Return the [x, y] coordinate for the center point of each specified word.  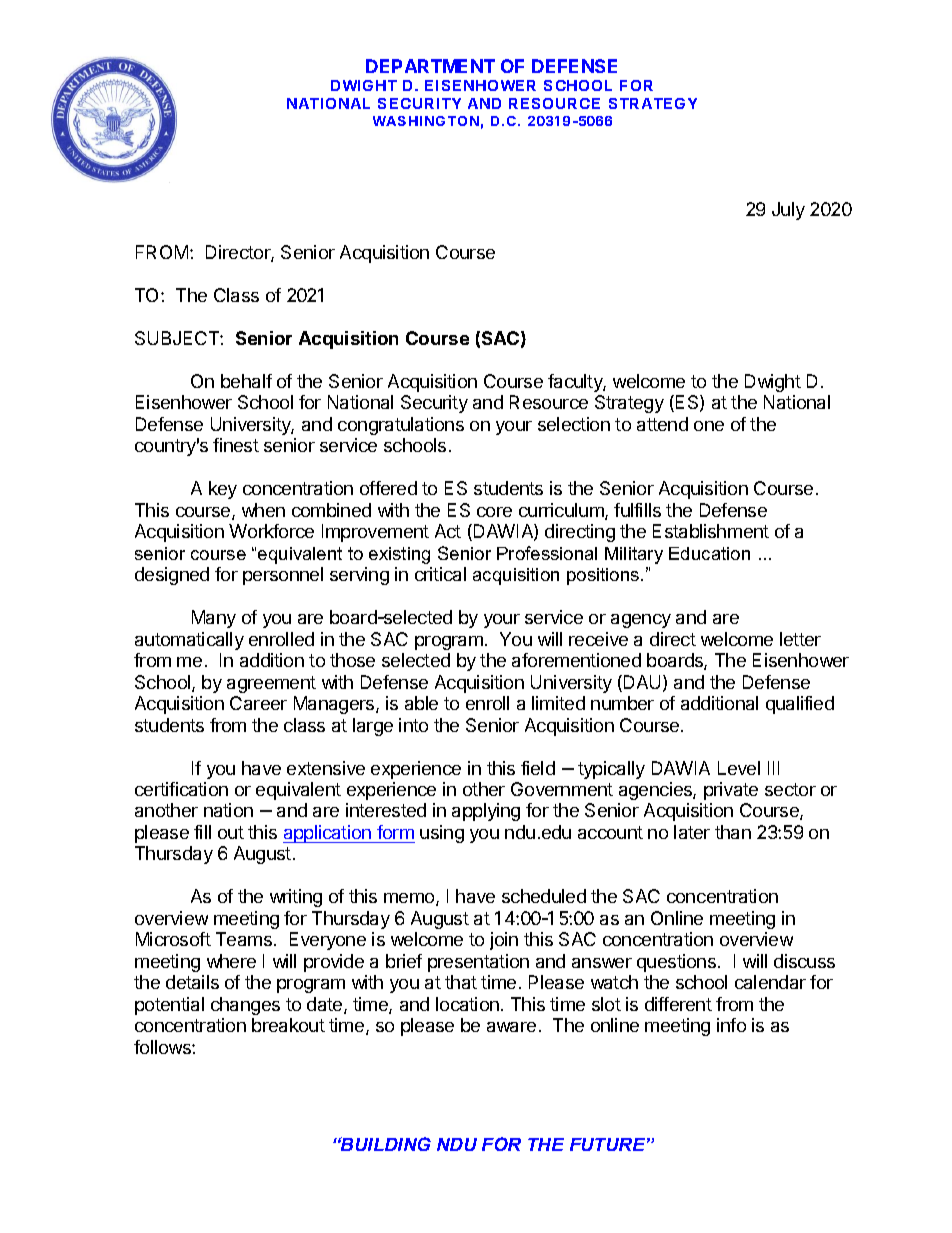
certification [181, 789]
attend [662, 424]
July [788, 211]
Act [448, 531]
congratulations [401, 426]
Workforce [271, 531]
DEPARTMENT [430, 66]
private [731, 791]
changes [245, 1006]
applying [486, 812]
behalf [246, 381]
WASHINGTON [426, 121]
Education [709, 553]
